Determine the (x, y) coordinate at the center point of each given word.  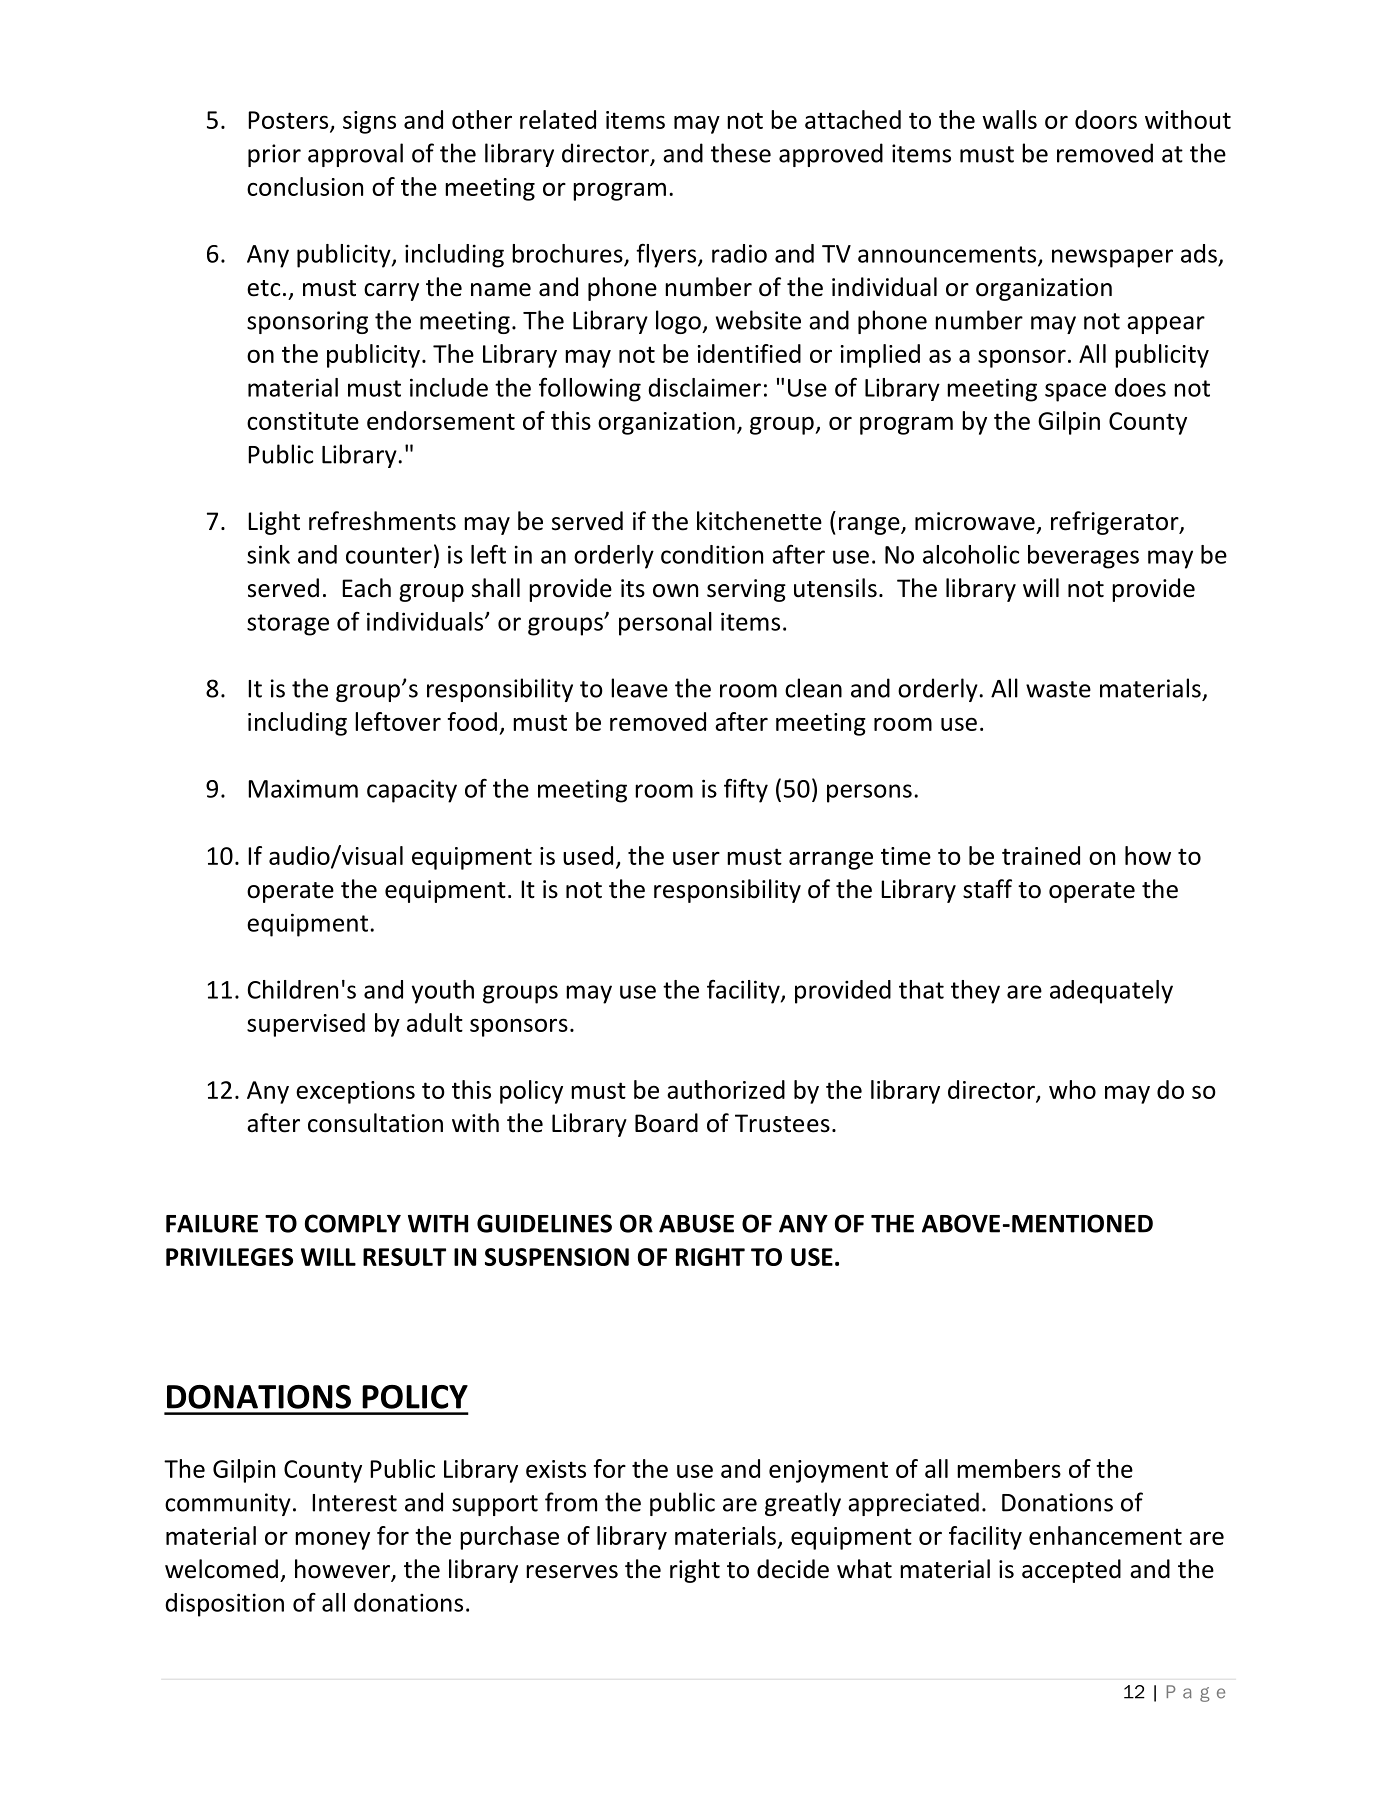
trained (1041, 855)
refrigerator (1116, 523)
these (741, 153)
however (344, 1570)
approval (355, 155)
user (696, 858)
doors (1106, 119)
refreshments (382, 521)
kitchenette (759, 521)
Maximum (303, 788)
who (1072, 1089)
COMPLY (353, 1223)
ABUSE (696, 1223)
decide (793, 1569)
